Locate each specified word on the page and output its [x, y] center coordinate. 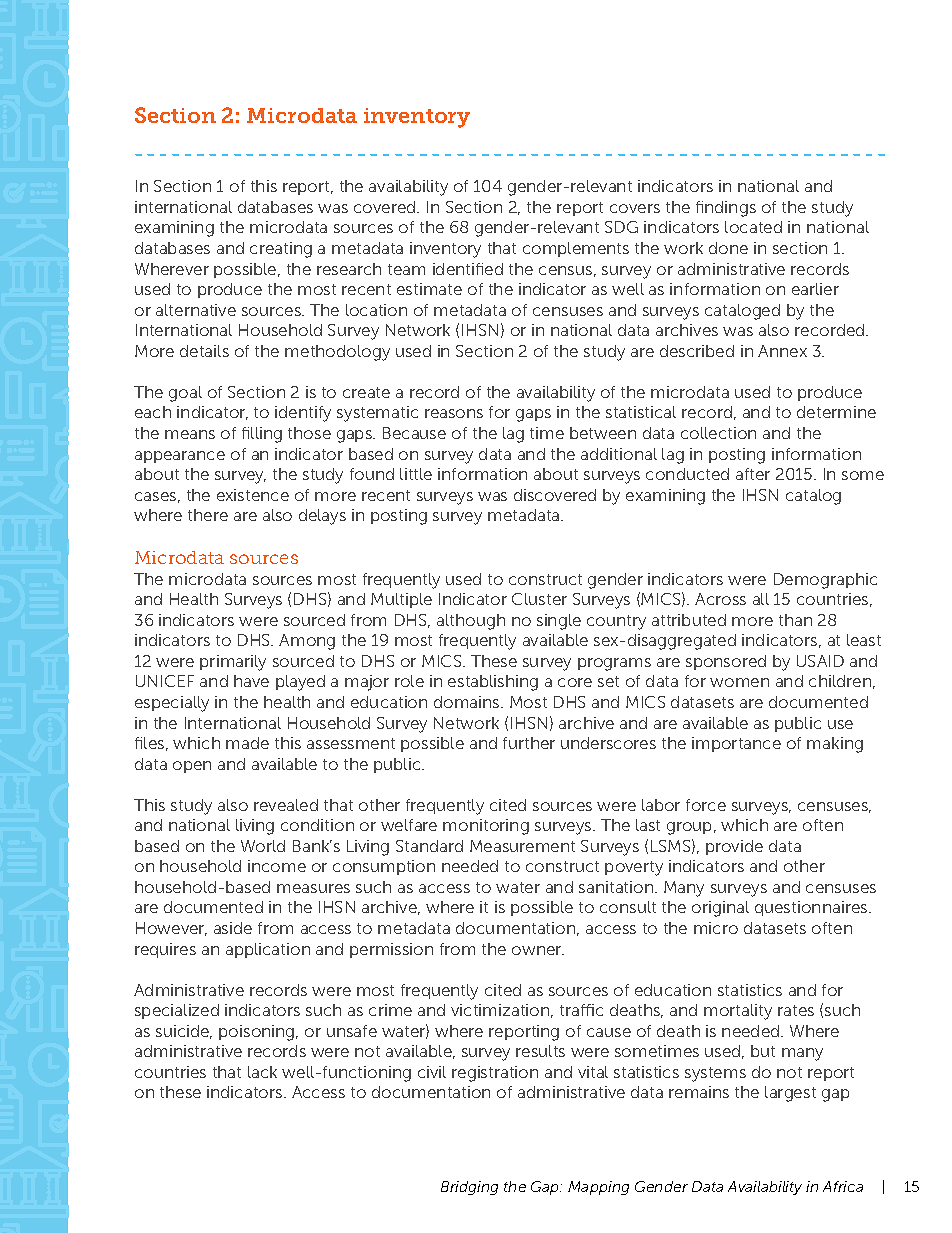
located [753, 227]
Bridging [469, 1188]
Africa [843, 1186]
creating [281, 250]
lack [262, 1072]
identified [468, 269]
